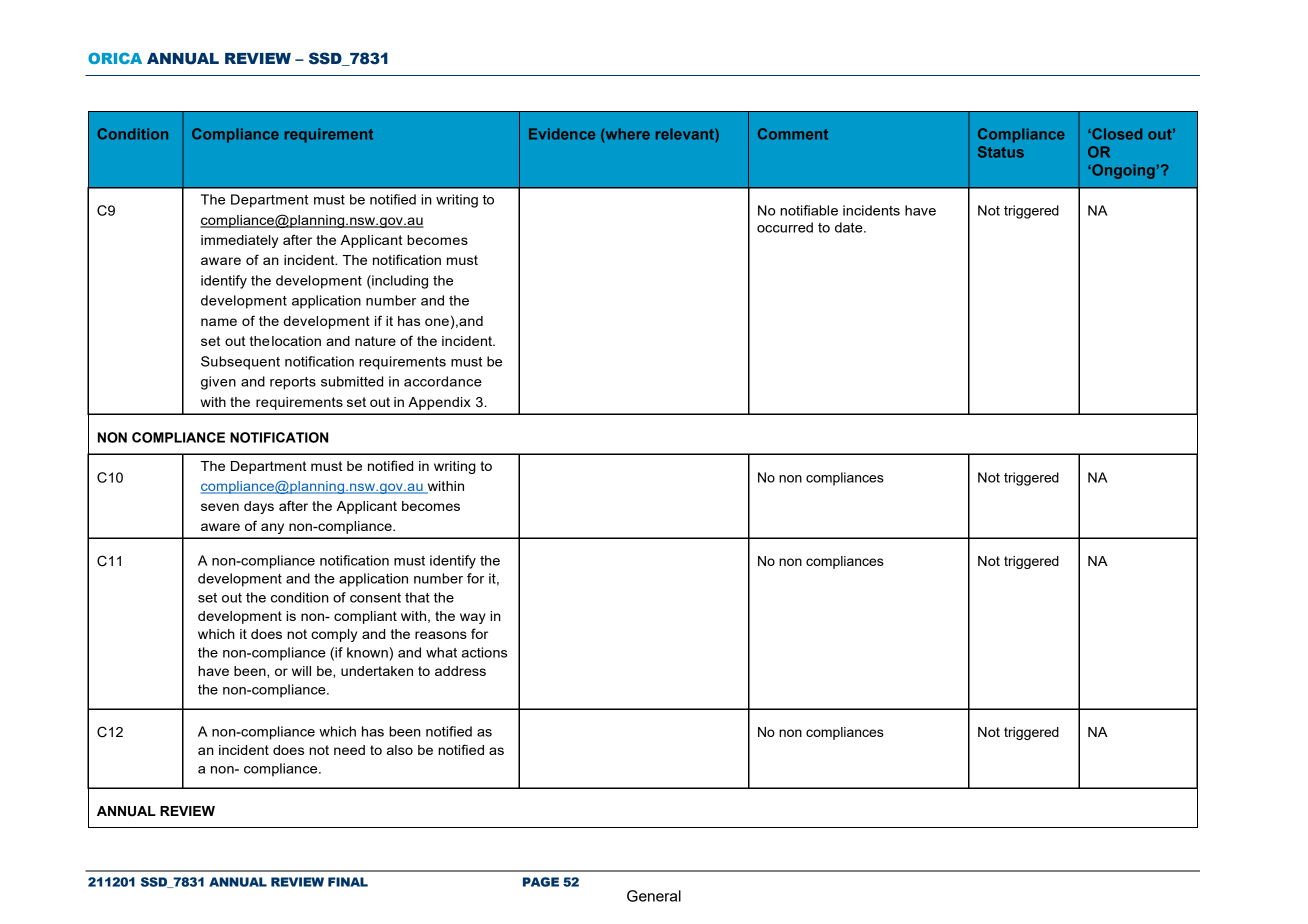 The height and width of the screenshot is (924, 1308). Describe the element at coordinates (441, 652) in the screenshot. I see `what` at that location.
